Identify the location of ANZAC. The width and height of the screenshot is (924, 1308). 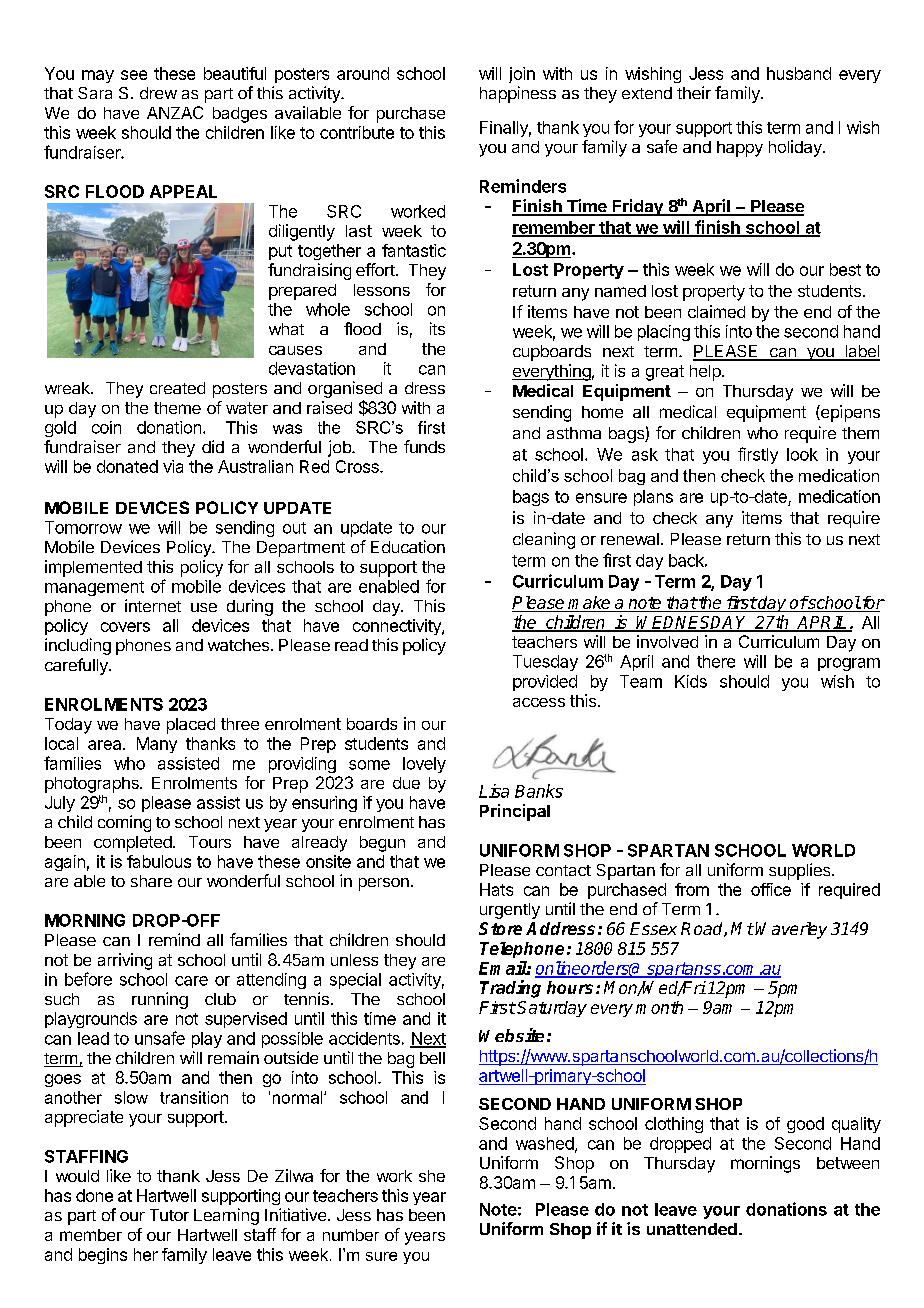
(175, 112).
